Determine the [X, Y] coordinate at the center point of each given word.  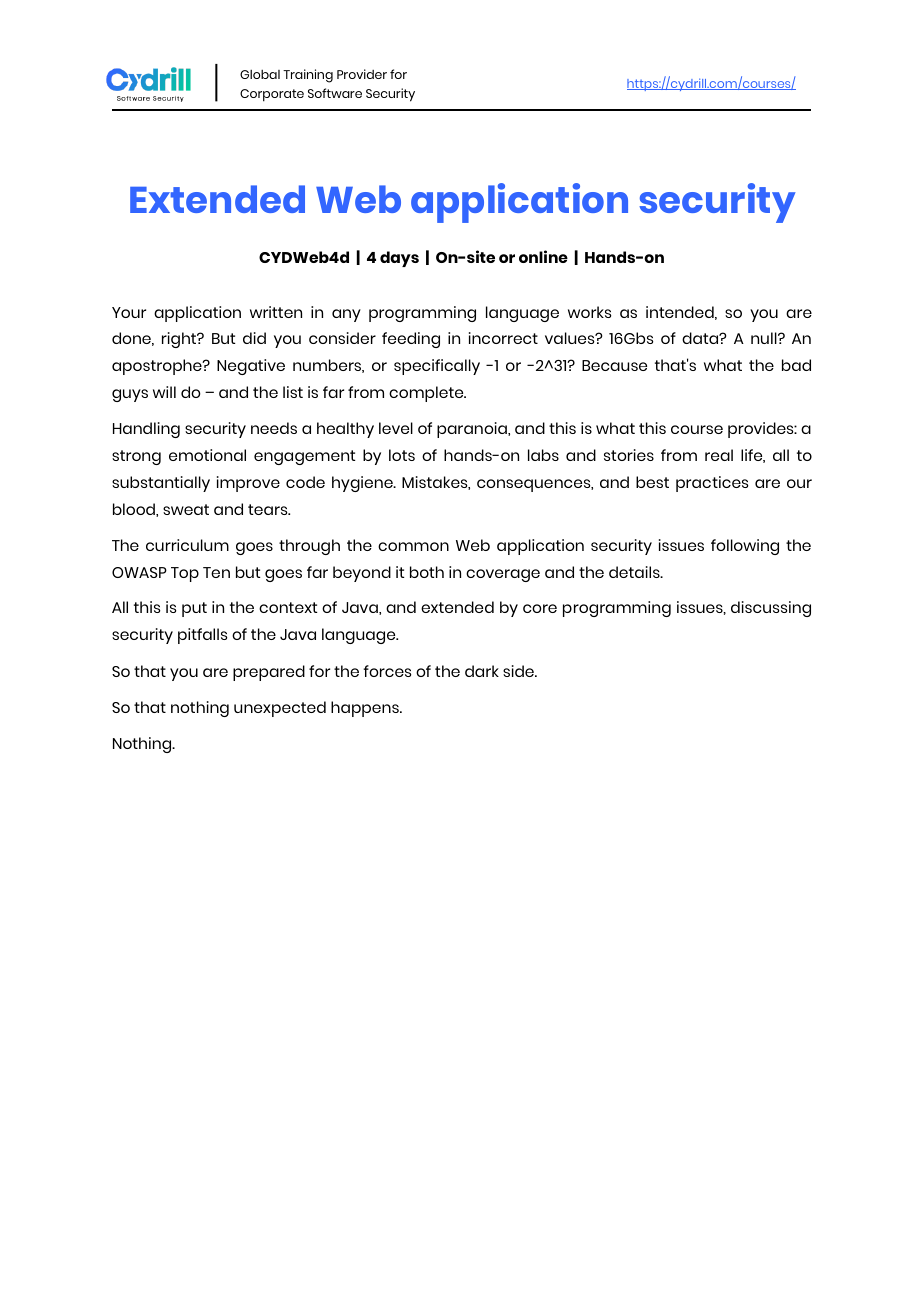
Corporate [272, 95]
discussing [771, 609]
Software [335, 93]
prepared [269, 673]
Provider [362, 74]
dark [482, 671]
